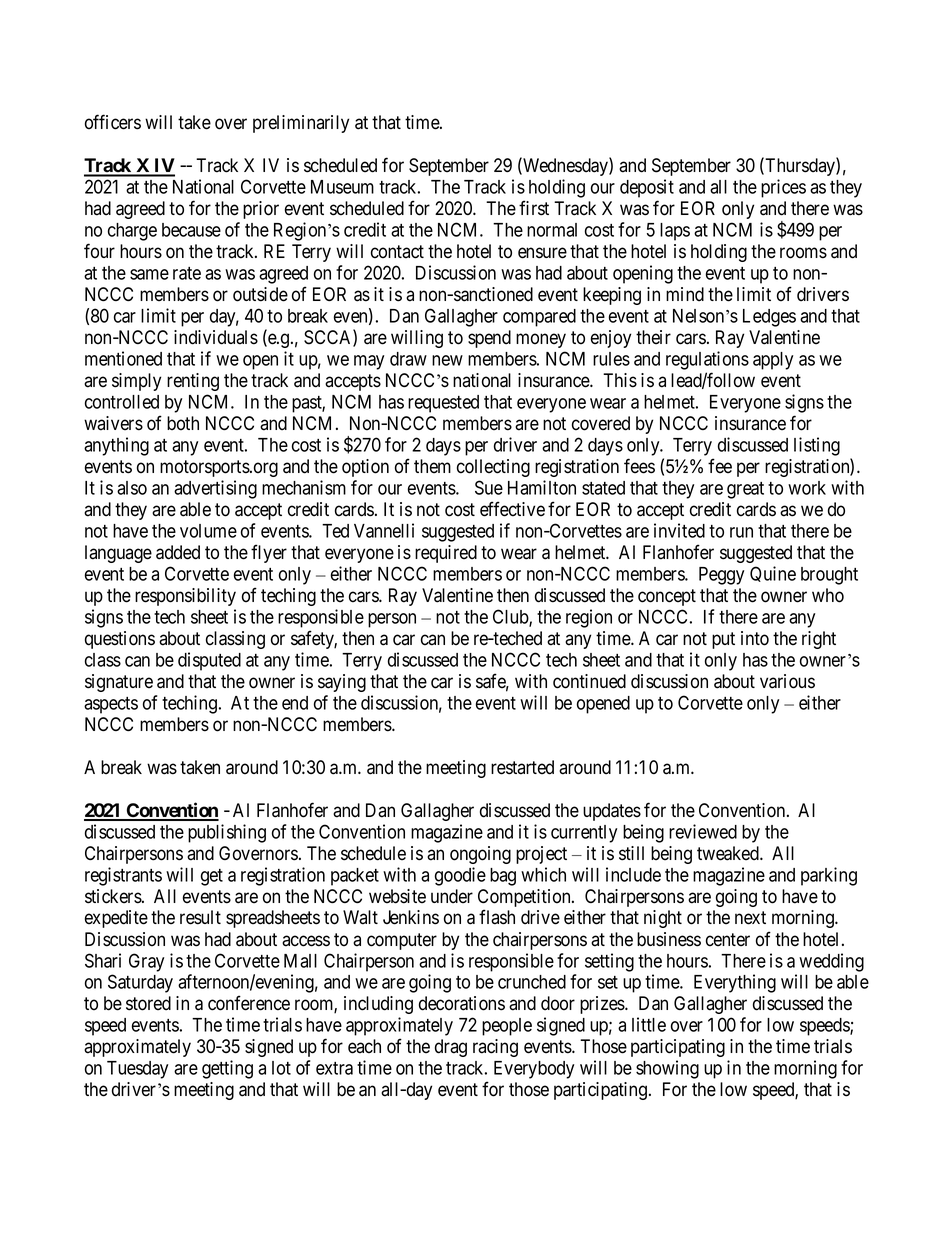 This document has height=1233, width=952. I want to click on getting, so click(227, 1069).
